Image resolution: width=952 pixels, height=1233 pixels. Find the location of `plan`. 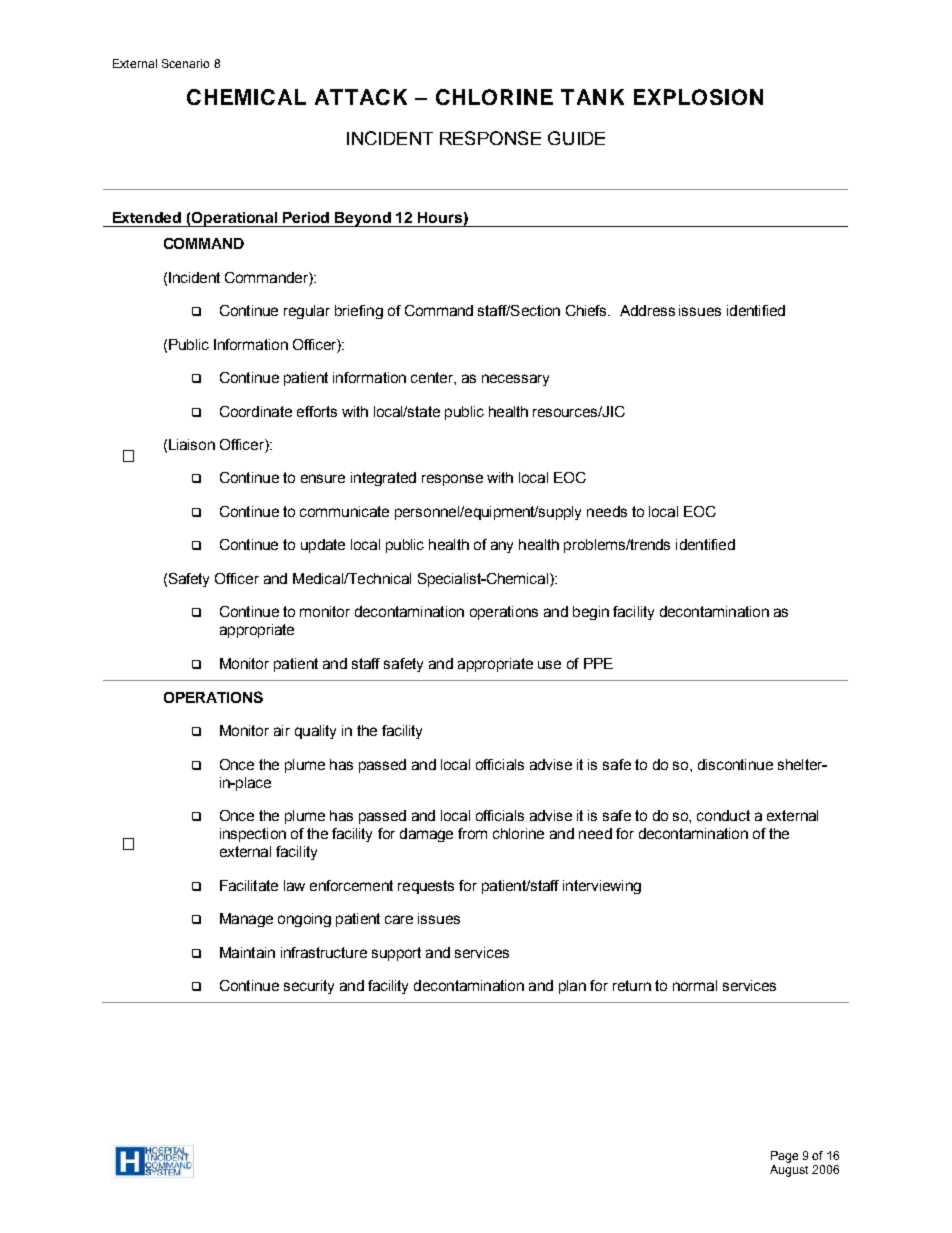

plan is located at coordinates (572, 987).
